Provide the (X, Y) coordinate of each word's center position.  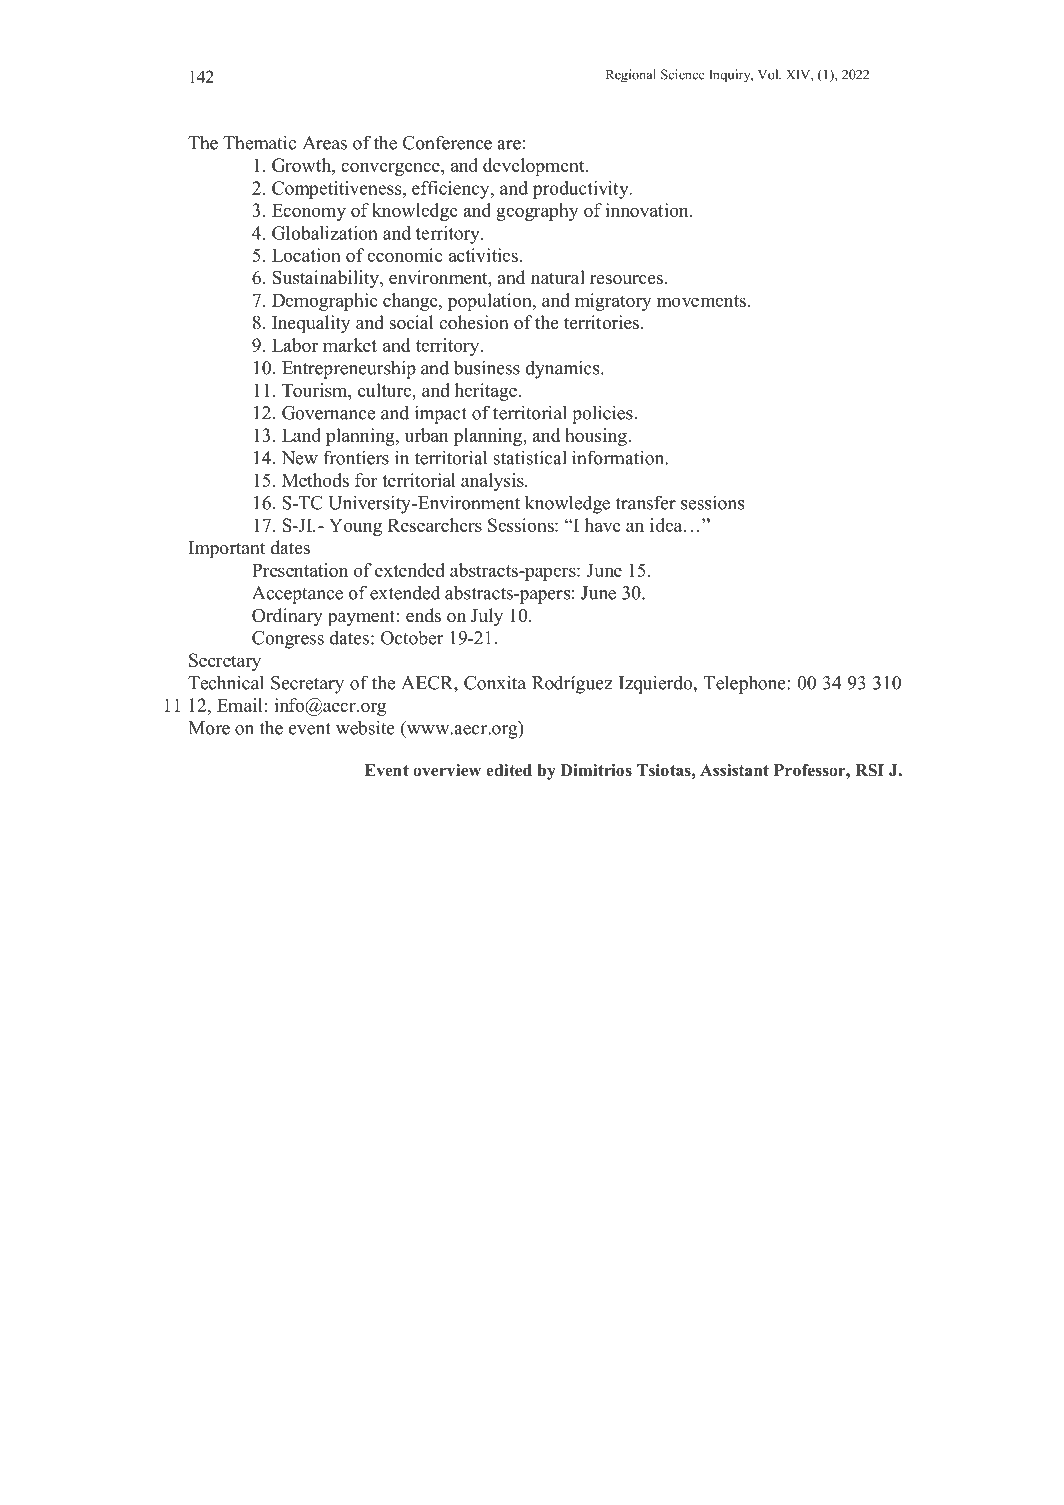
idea (667, 525)
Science (683, 74)
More (209, 728)
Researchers (435, 525)
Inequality (311, 324)
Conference (447, 142)
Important (227, 550)
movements (701, 301)
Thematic (259, 142)
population (490, 302)
